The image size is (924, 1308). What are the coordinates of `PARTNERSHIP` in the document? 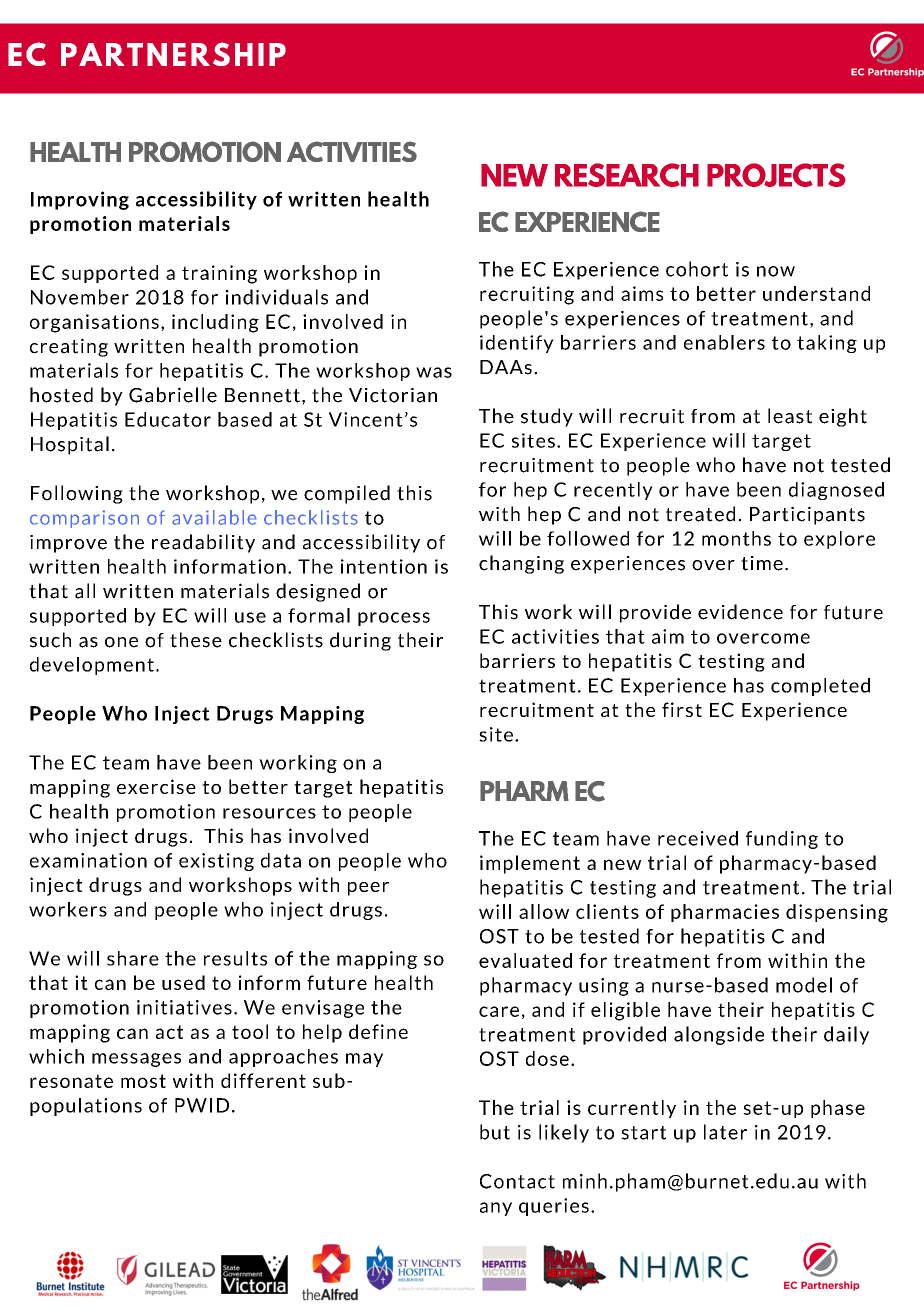 It's located at (173, 54).
